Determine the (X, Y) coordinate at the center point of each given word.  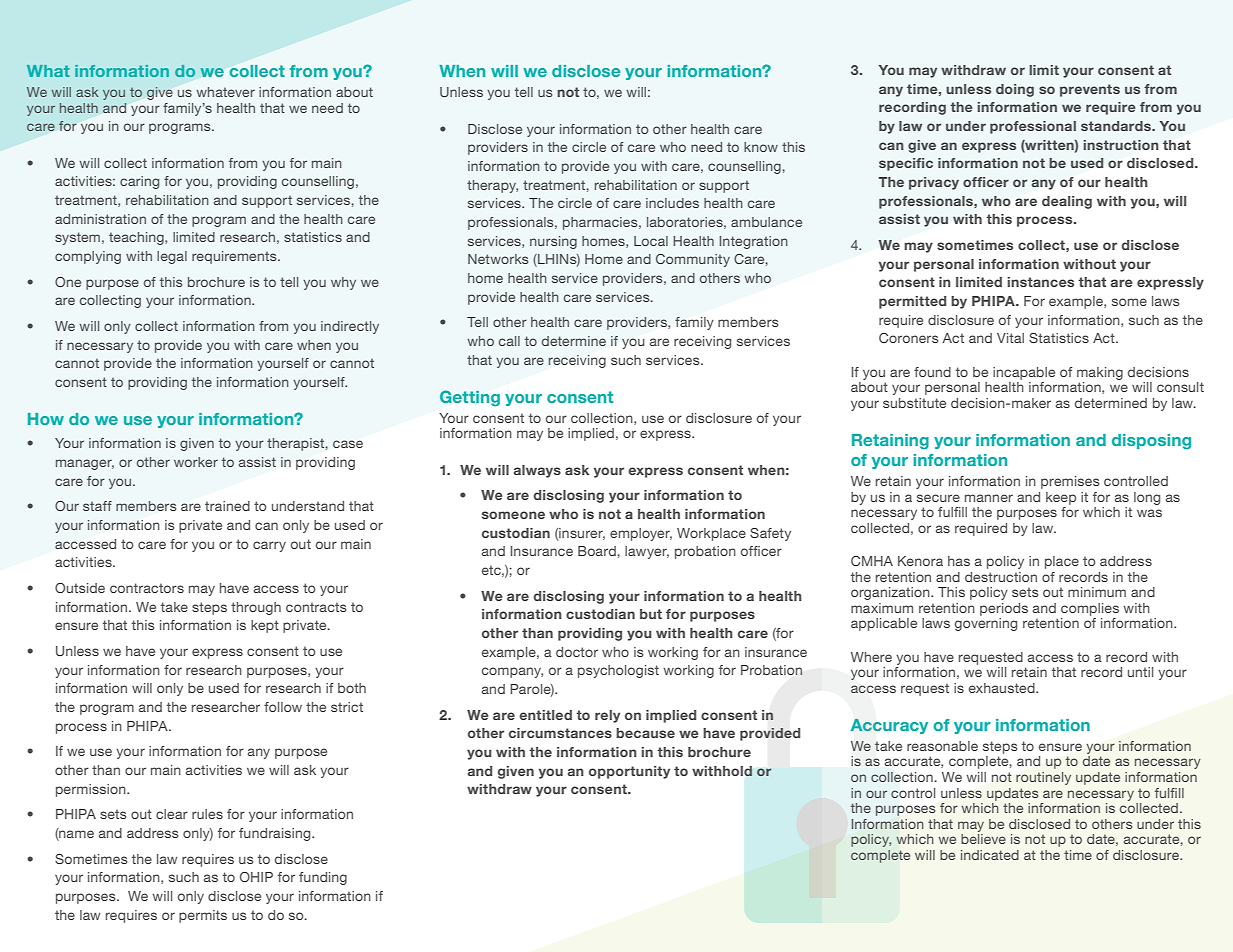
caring (139, 182)
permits (203, 916)
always (537, 471)
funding (323, 878)
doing (1015, 90)
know (761, 147)
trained (227, 506)
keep (1061, 498)
